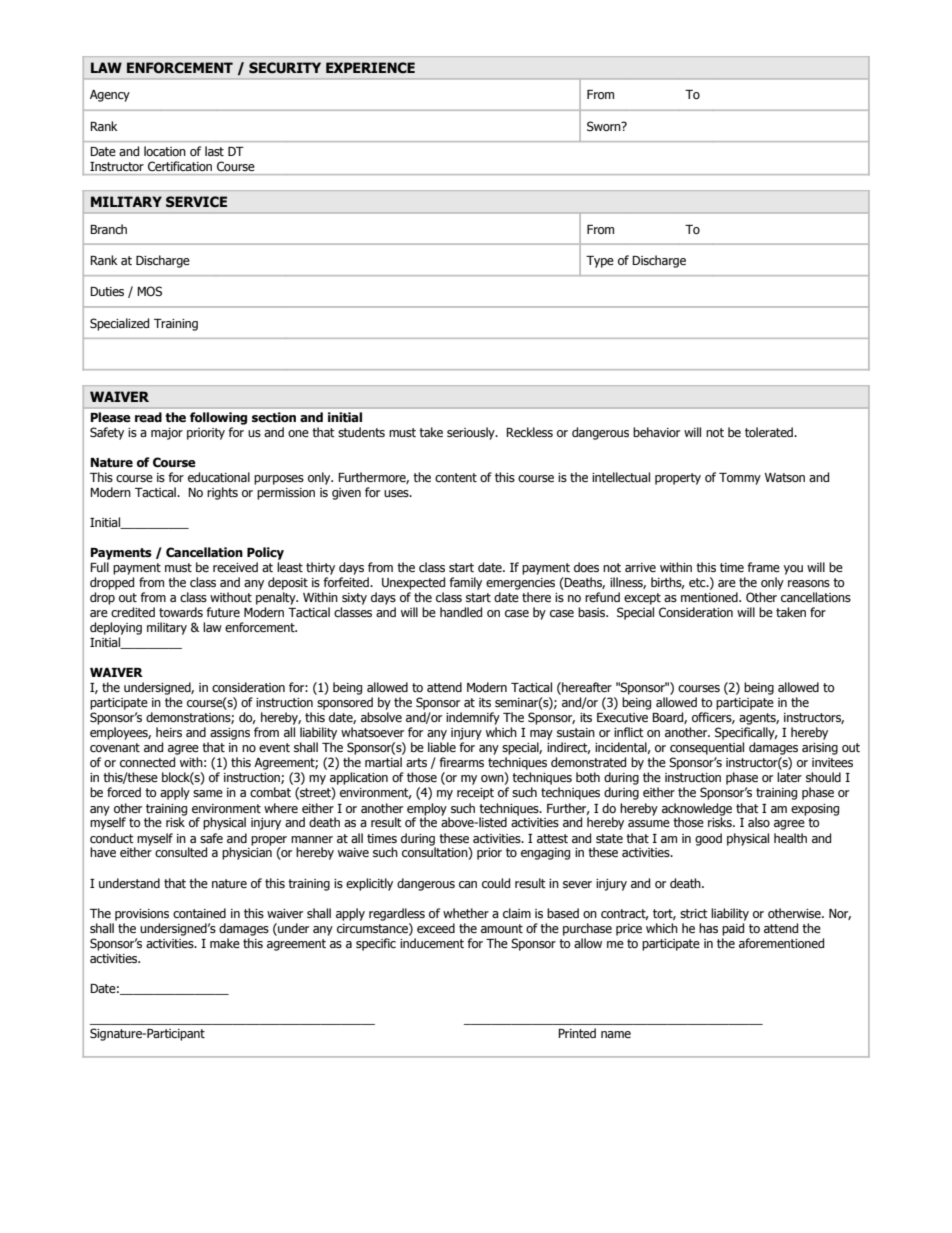 Image resolution: width=952 pixels, height=1233 pixels. What do you see at coordinates (235, 567) in the screenshot?
I see `received` at bounding box center [235, 567].
